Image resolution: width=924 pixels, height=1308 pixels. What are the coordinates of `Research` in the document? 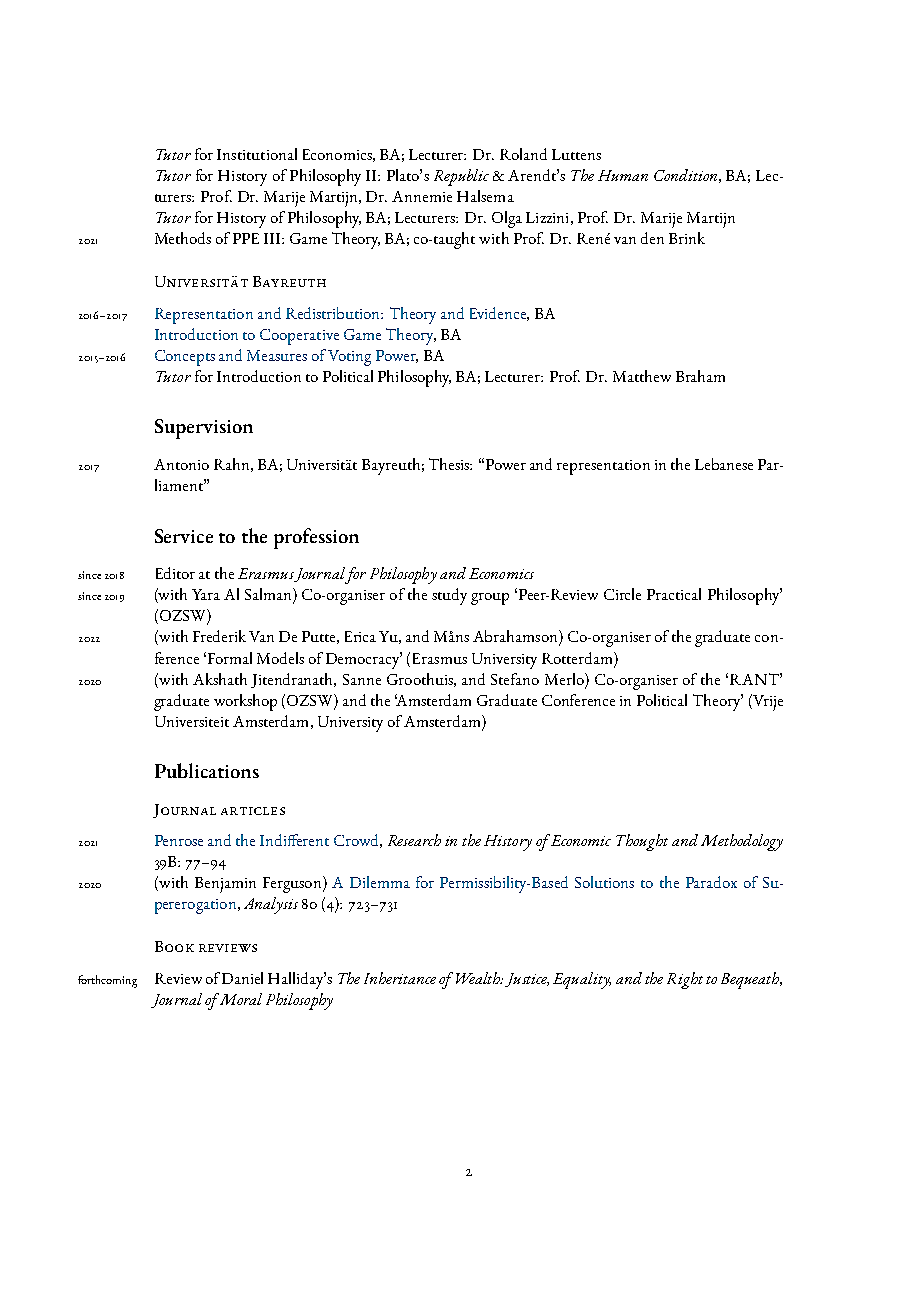 It's located at (414, 840).
